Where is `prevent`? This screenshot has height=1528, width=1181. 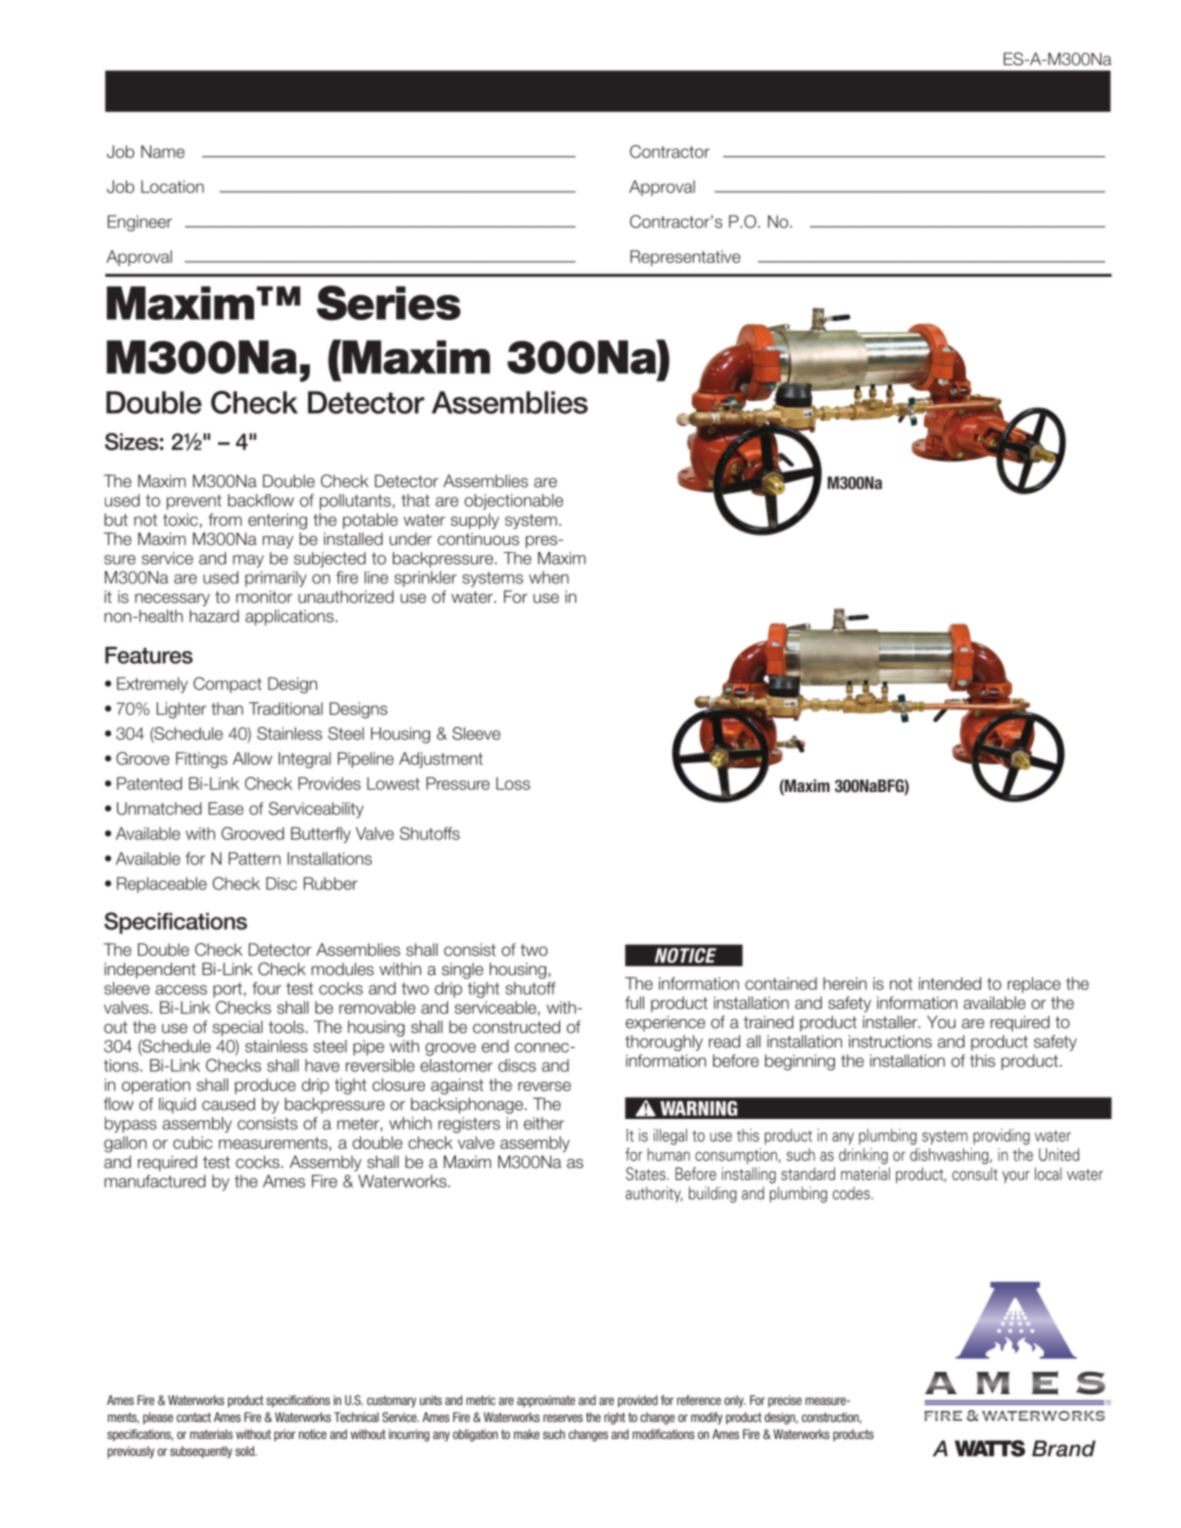 prevent is located at coordinates (194, 502).
